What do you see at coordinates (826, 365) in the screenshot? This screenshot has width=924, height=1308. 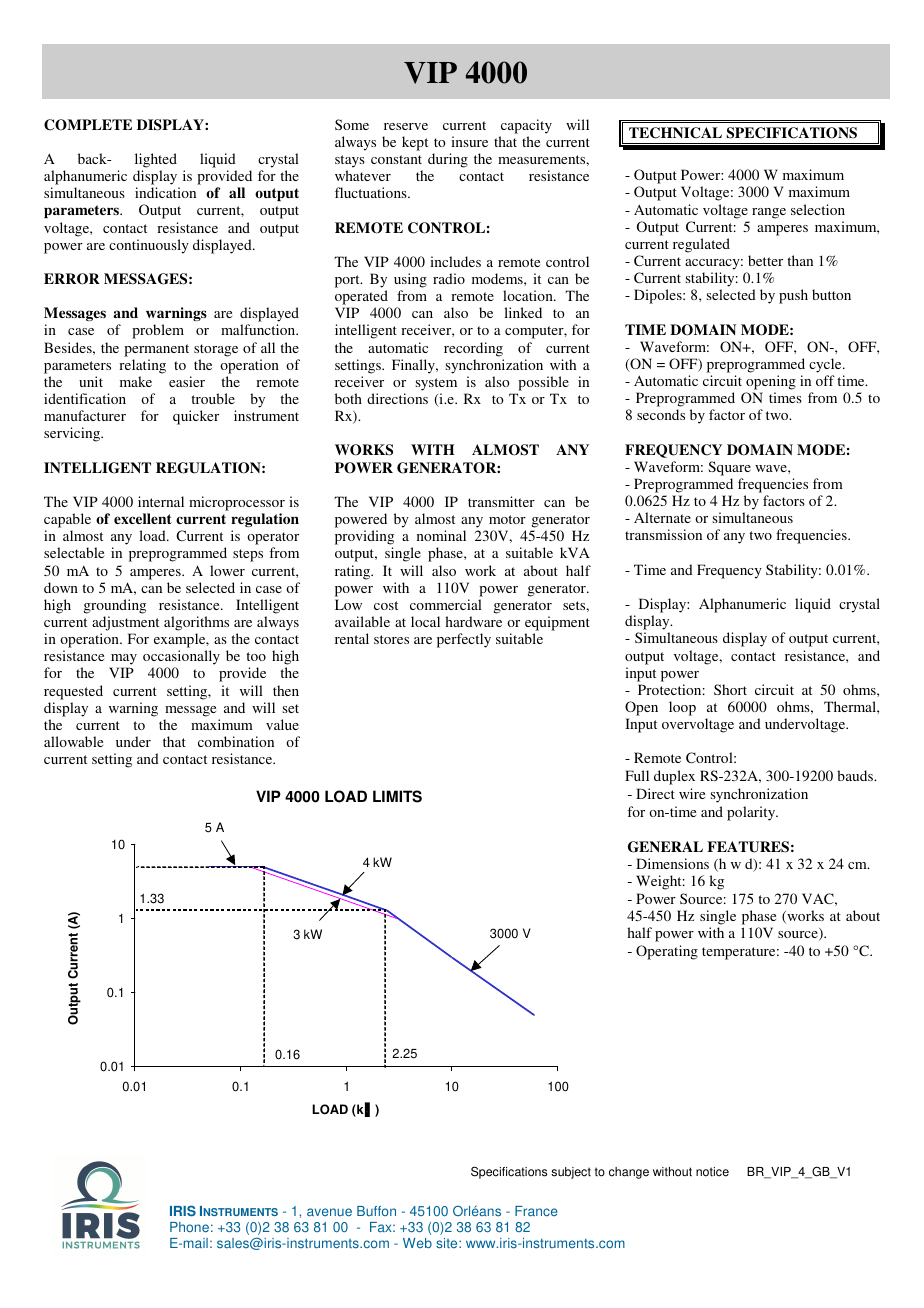 I see `cycle` at bounding box center [826, 365].
